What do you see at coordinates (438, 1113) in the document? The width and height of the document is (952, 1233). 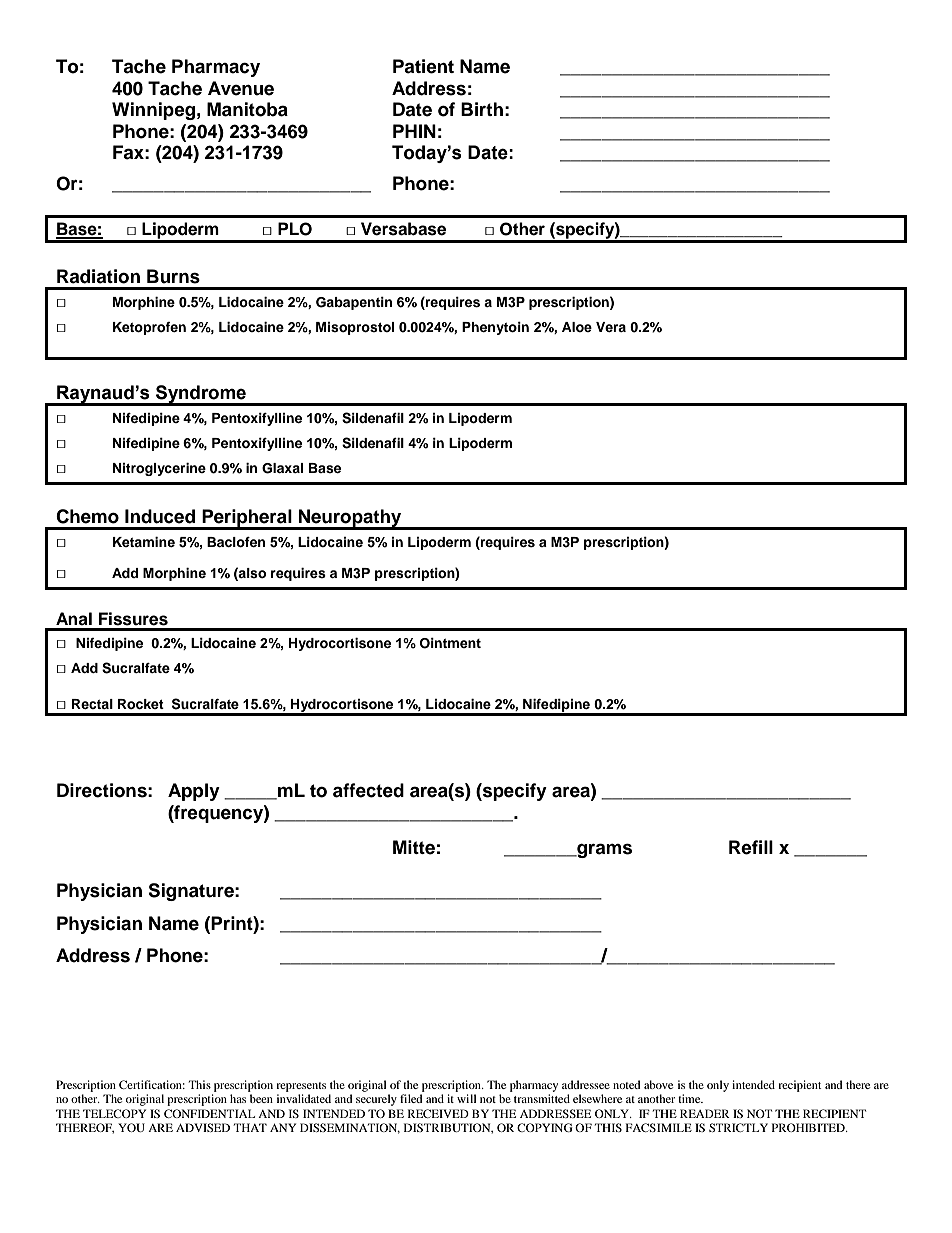 I see `RECEIVED` at bounding box center [438, 1113].
